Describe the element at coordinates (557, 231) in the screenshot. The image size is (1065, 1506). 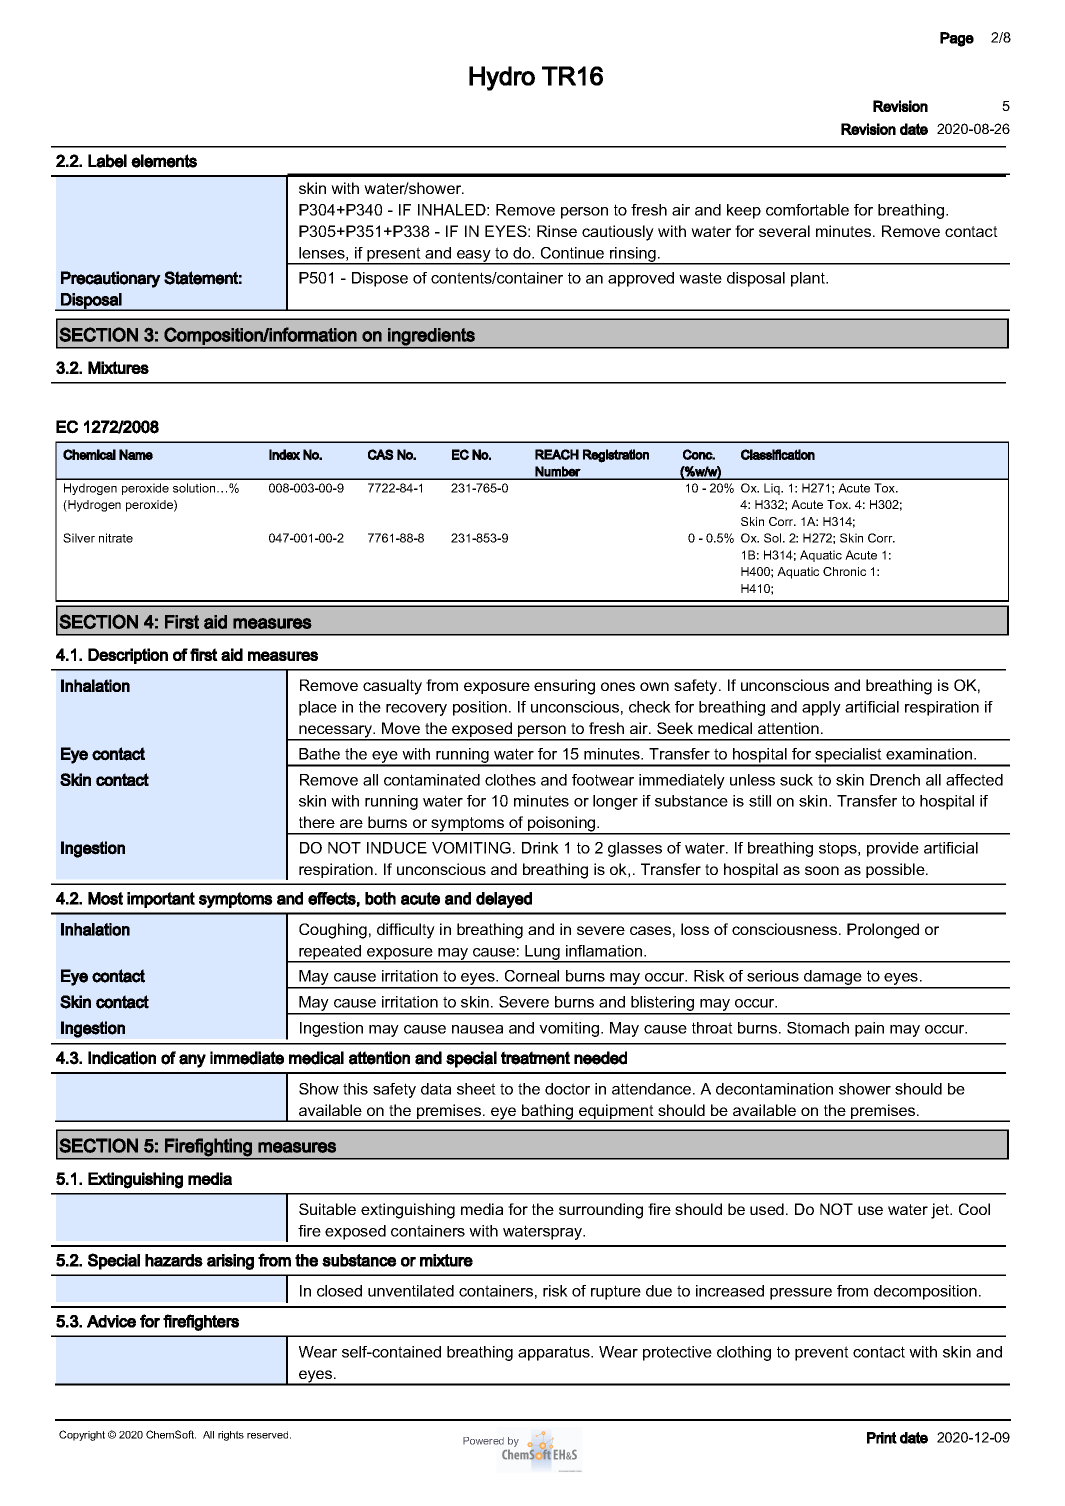
I see `Rinse` at that location.
